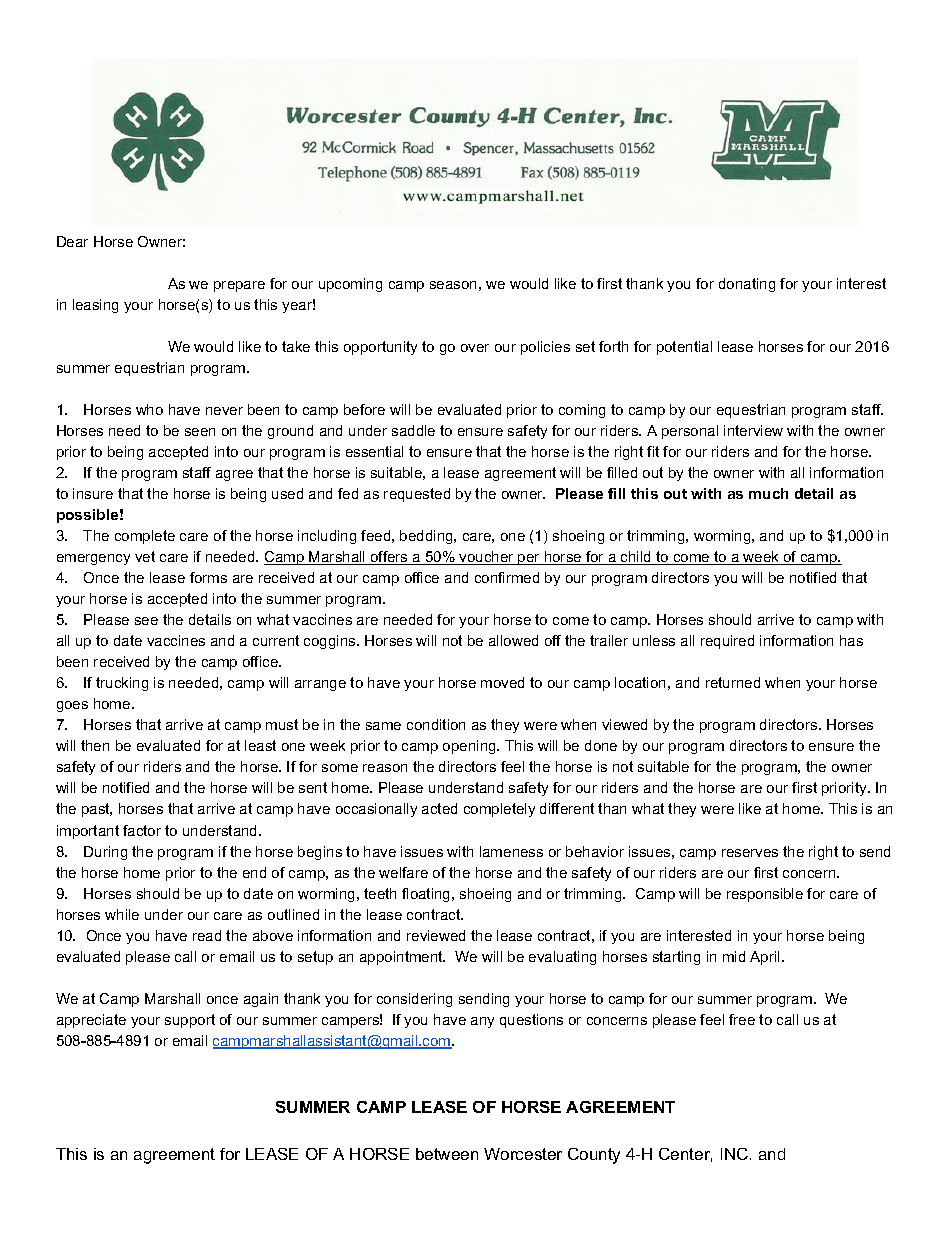 The image size is (952, 1233). I want to click on over, so click(475, 348).
